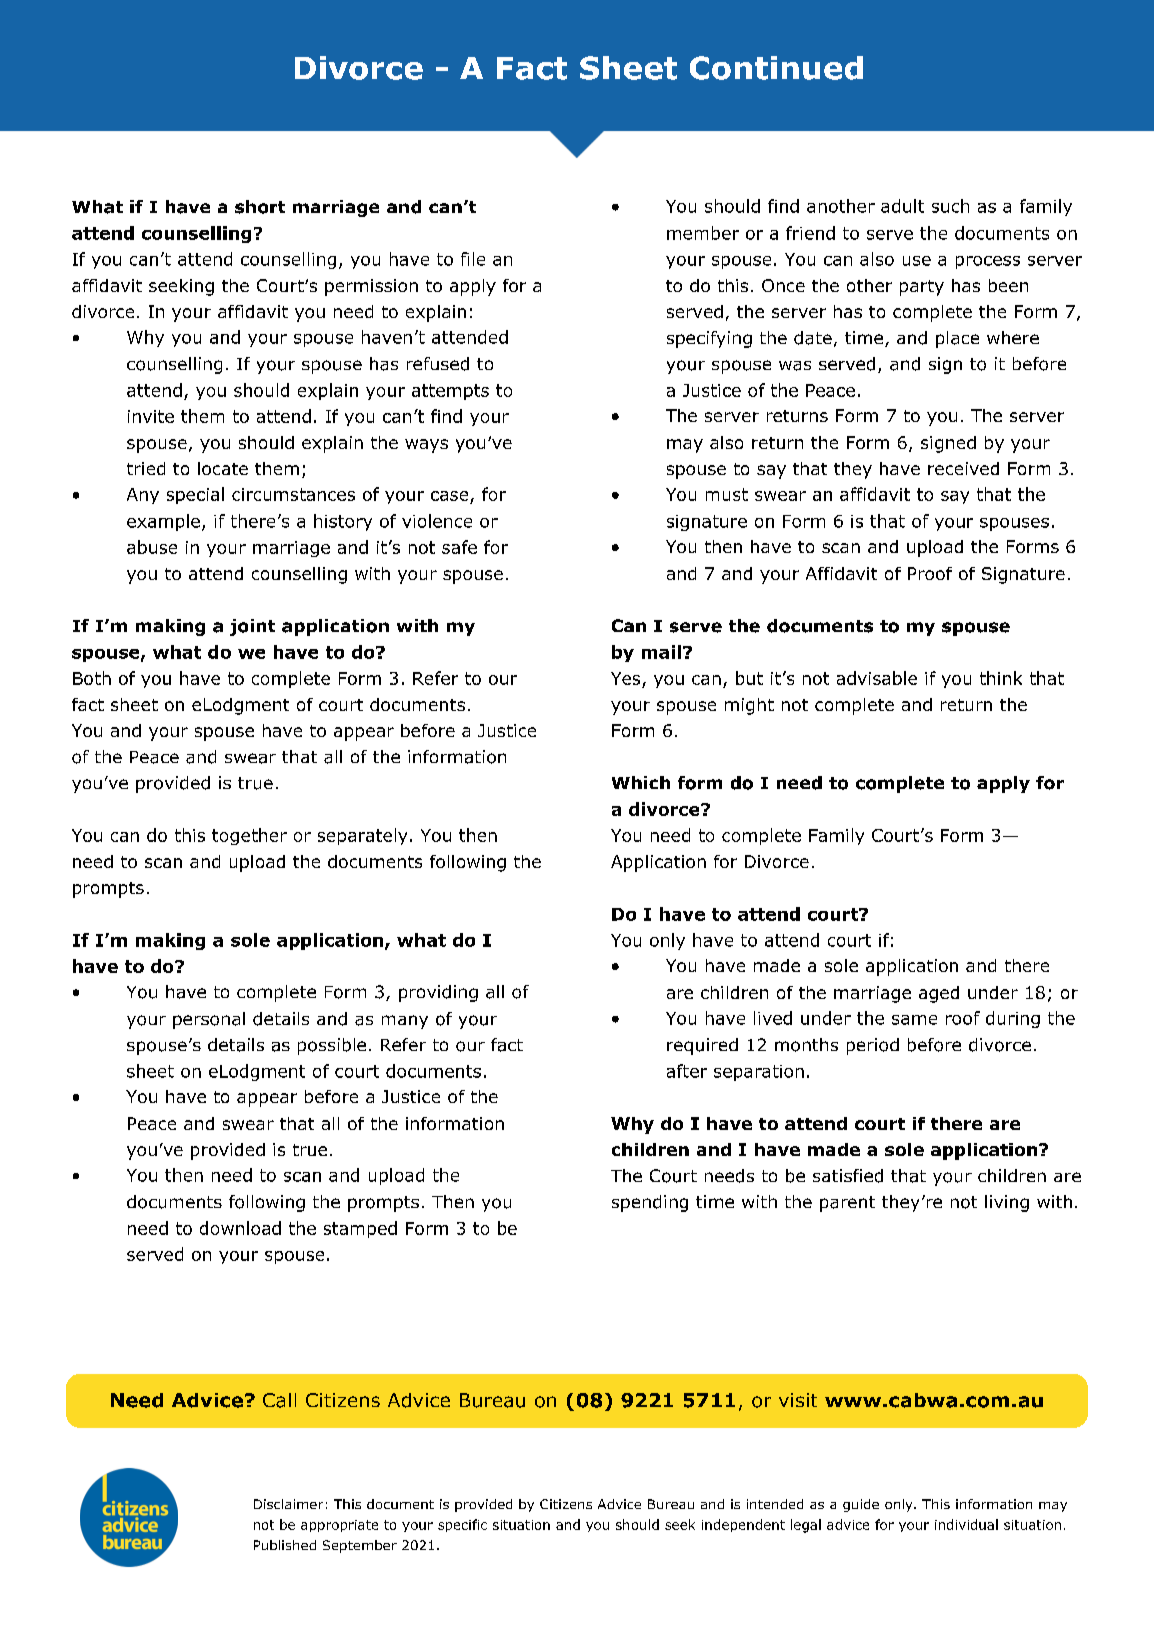 Image resolution: width=1154 pixels, height=1633 pixels. Describe the element at coordinates (902, 206) in the screenshot. I see `adult` at that location.
